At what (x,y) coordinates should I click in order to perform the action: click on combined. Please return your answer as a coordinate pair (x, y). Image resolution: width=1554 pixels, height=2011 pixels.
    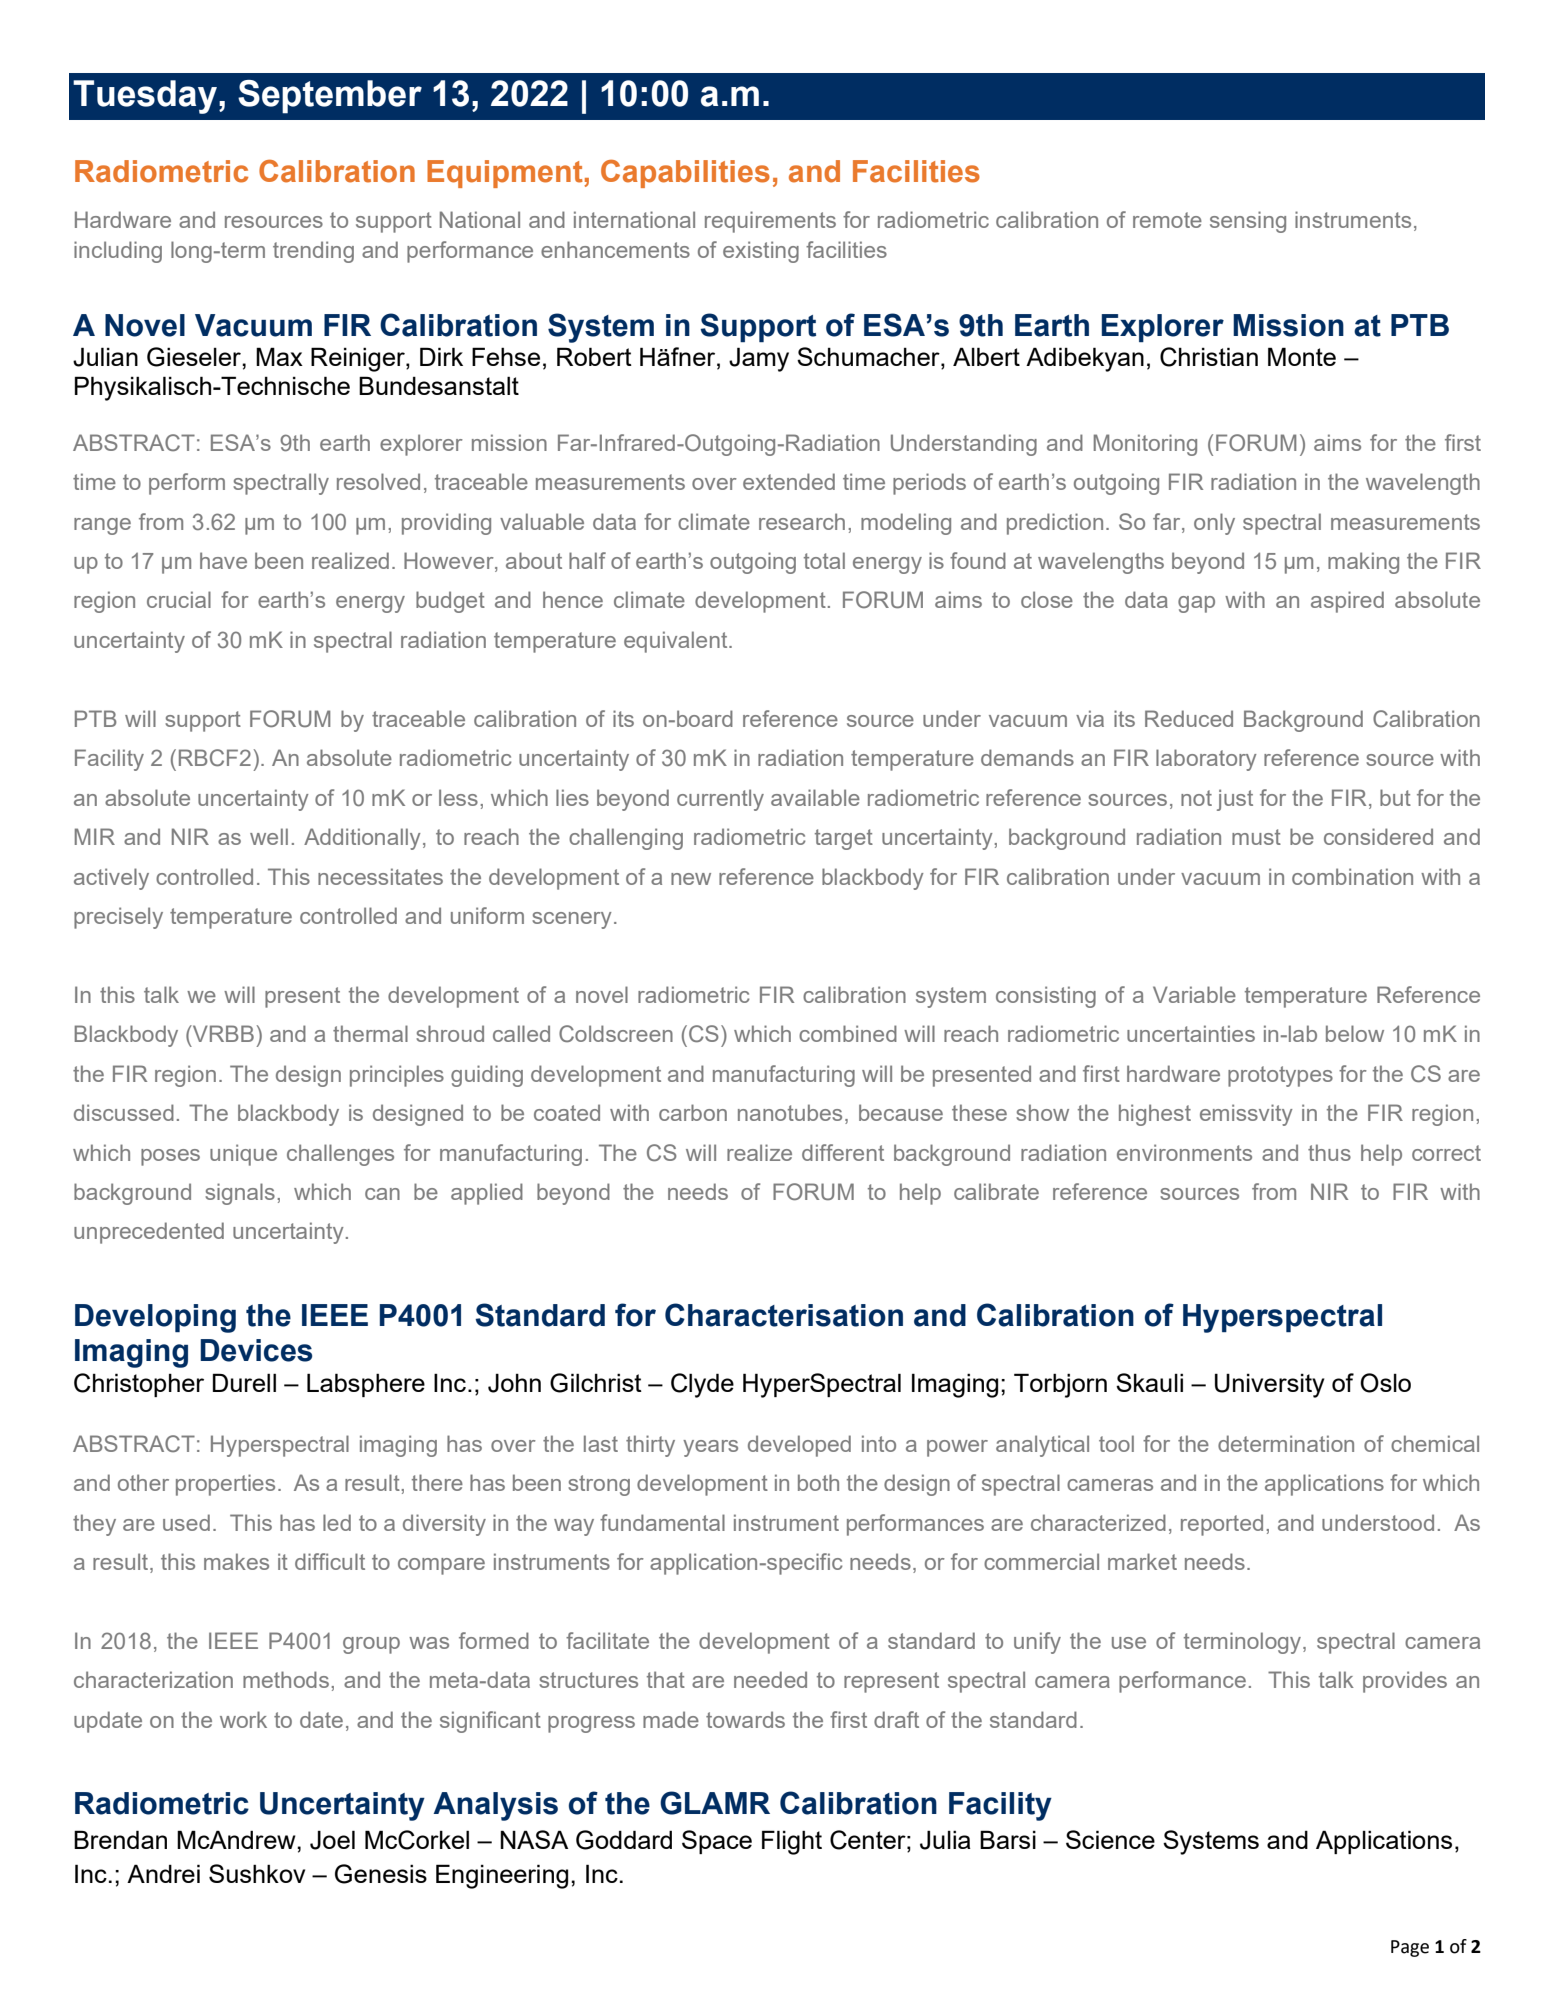
    Looking at the image, I should click on (848, 1033).
